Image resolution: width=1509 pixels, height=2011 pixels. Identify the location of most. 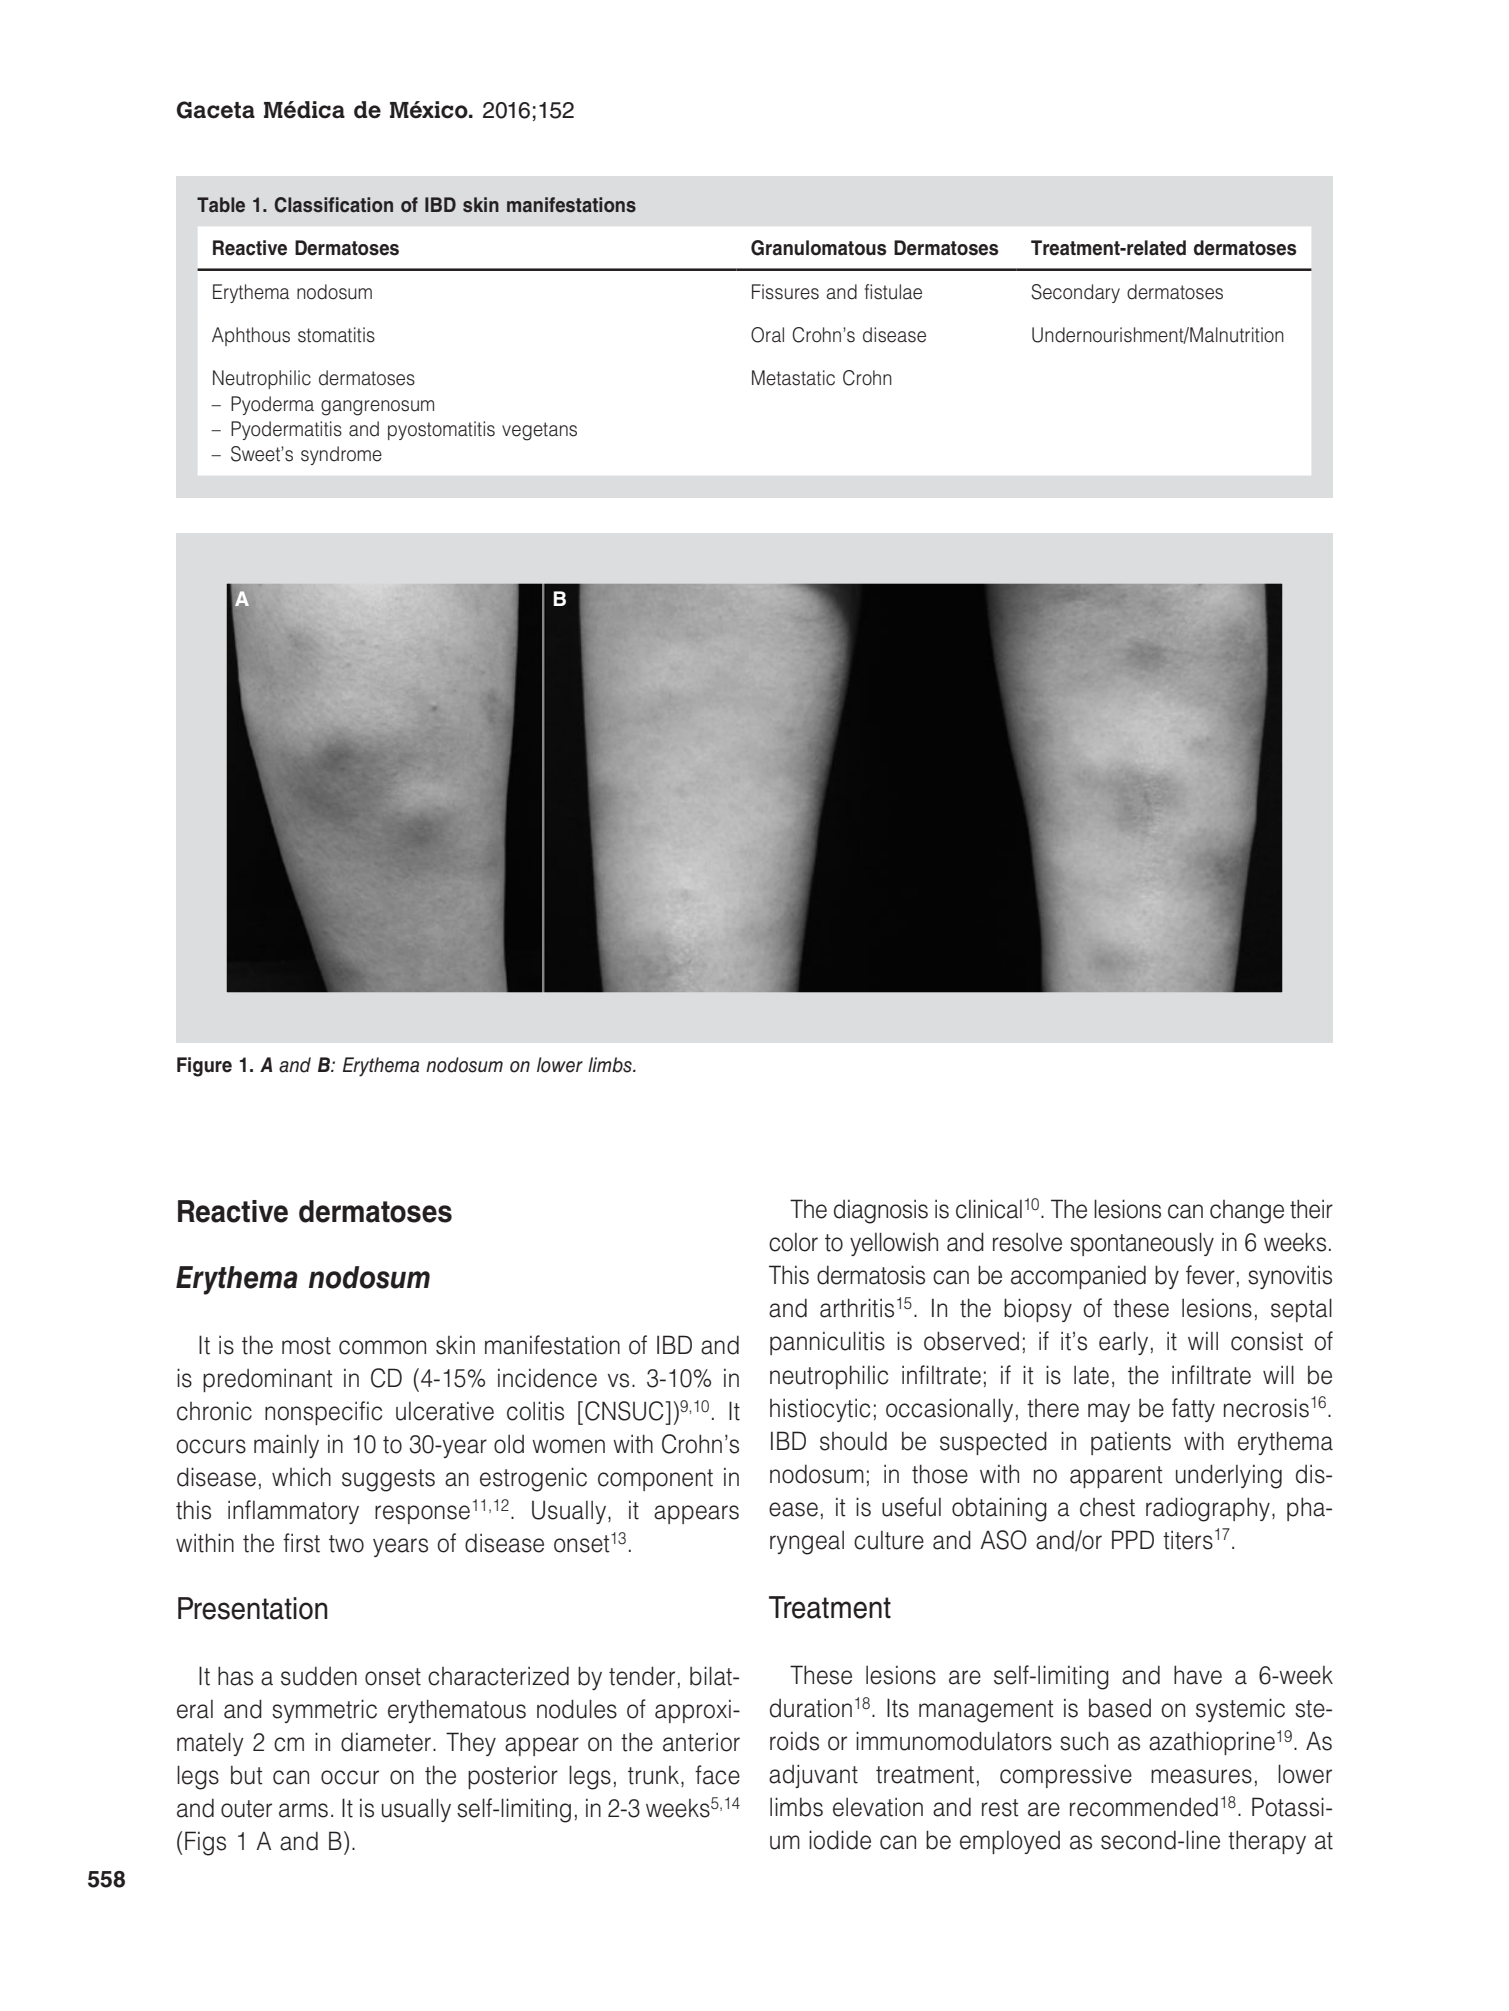
(306, 1346).
